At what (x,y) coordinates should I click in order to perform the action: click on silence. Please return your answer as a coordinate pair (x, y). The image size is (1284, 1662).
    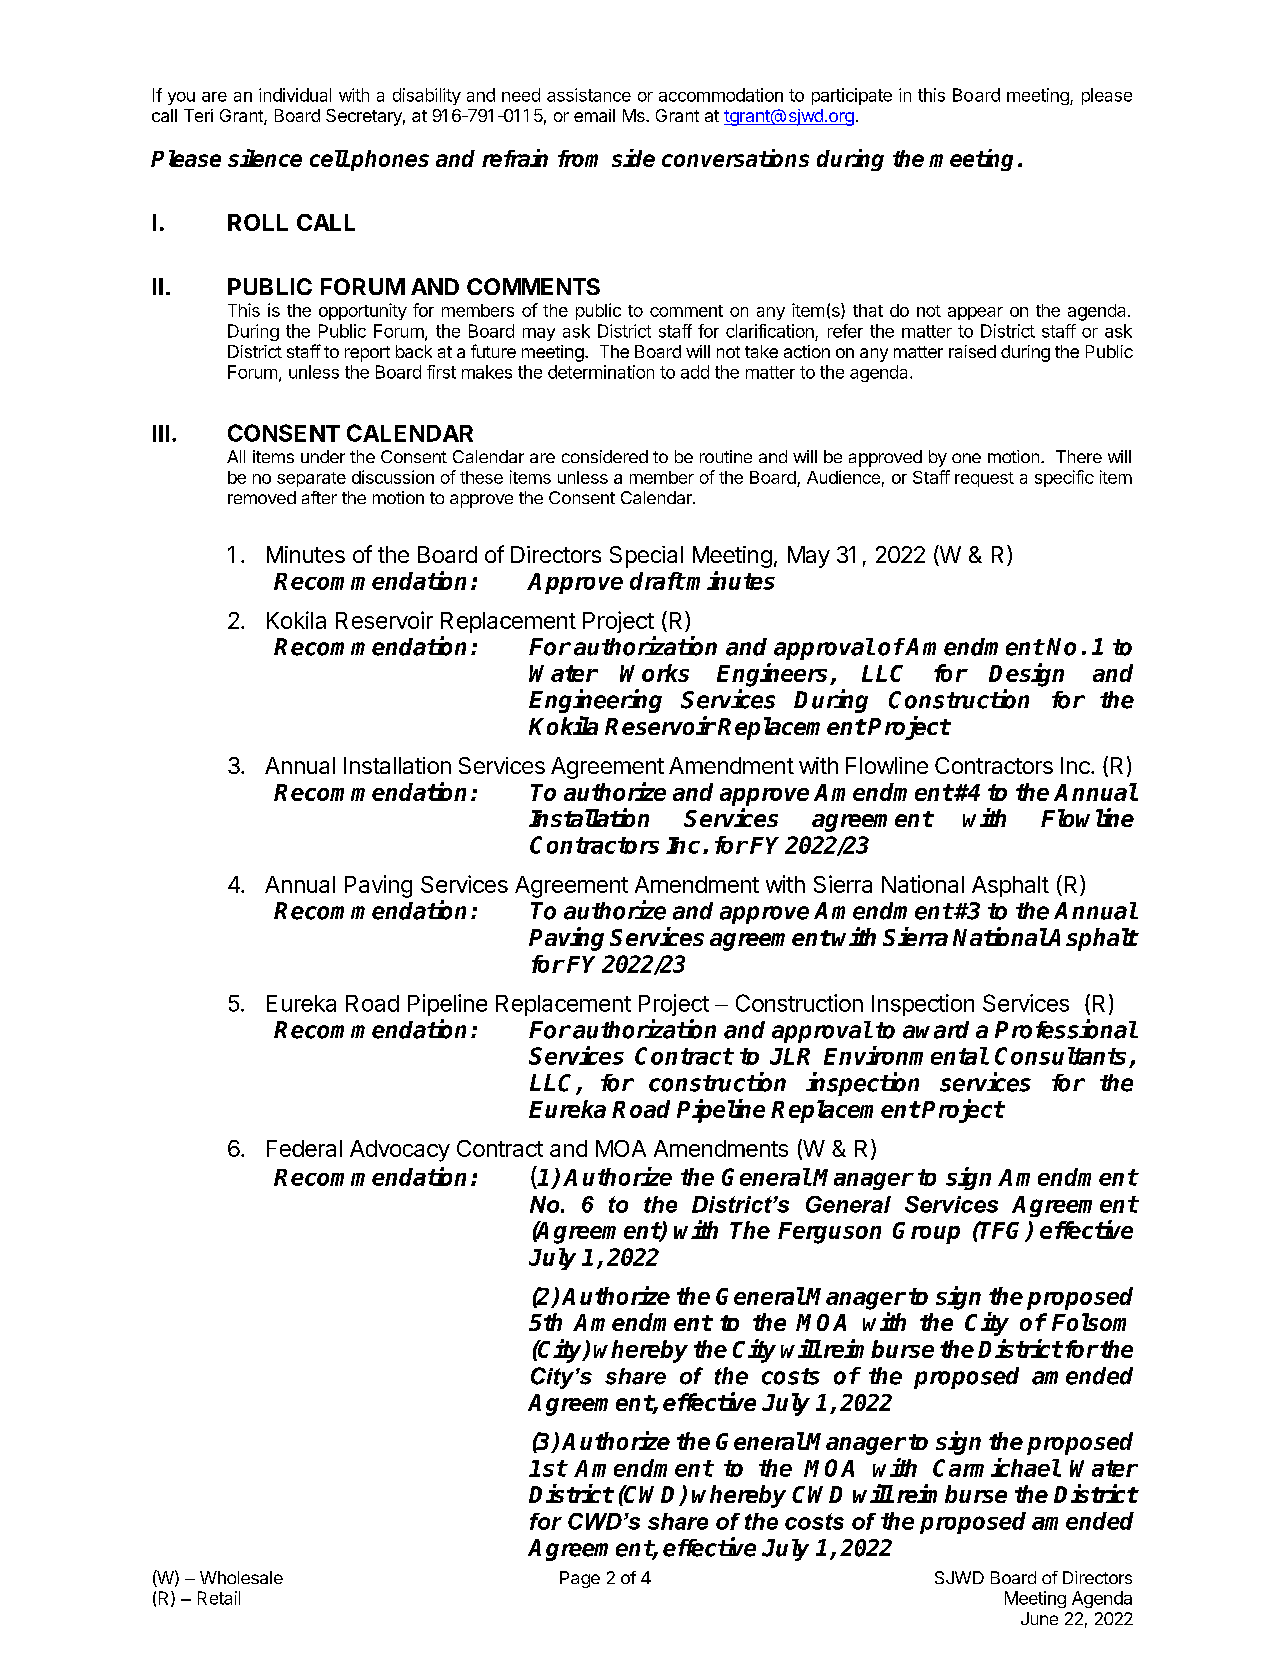
    Looking at the image, I should click on (265, 158).
